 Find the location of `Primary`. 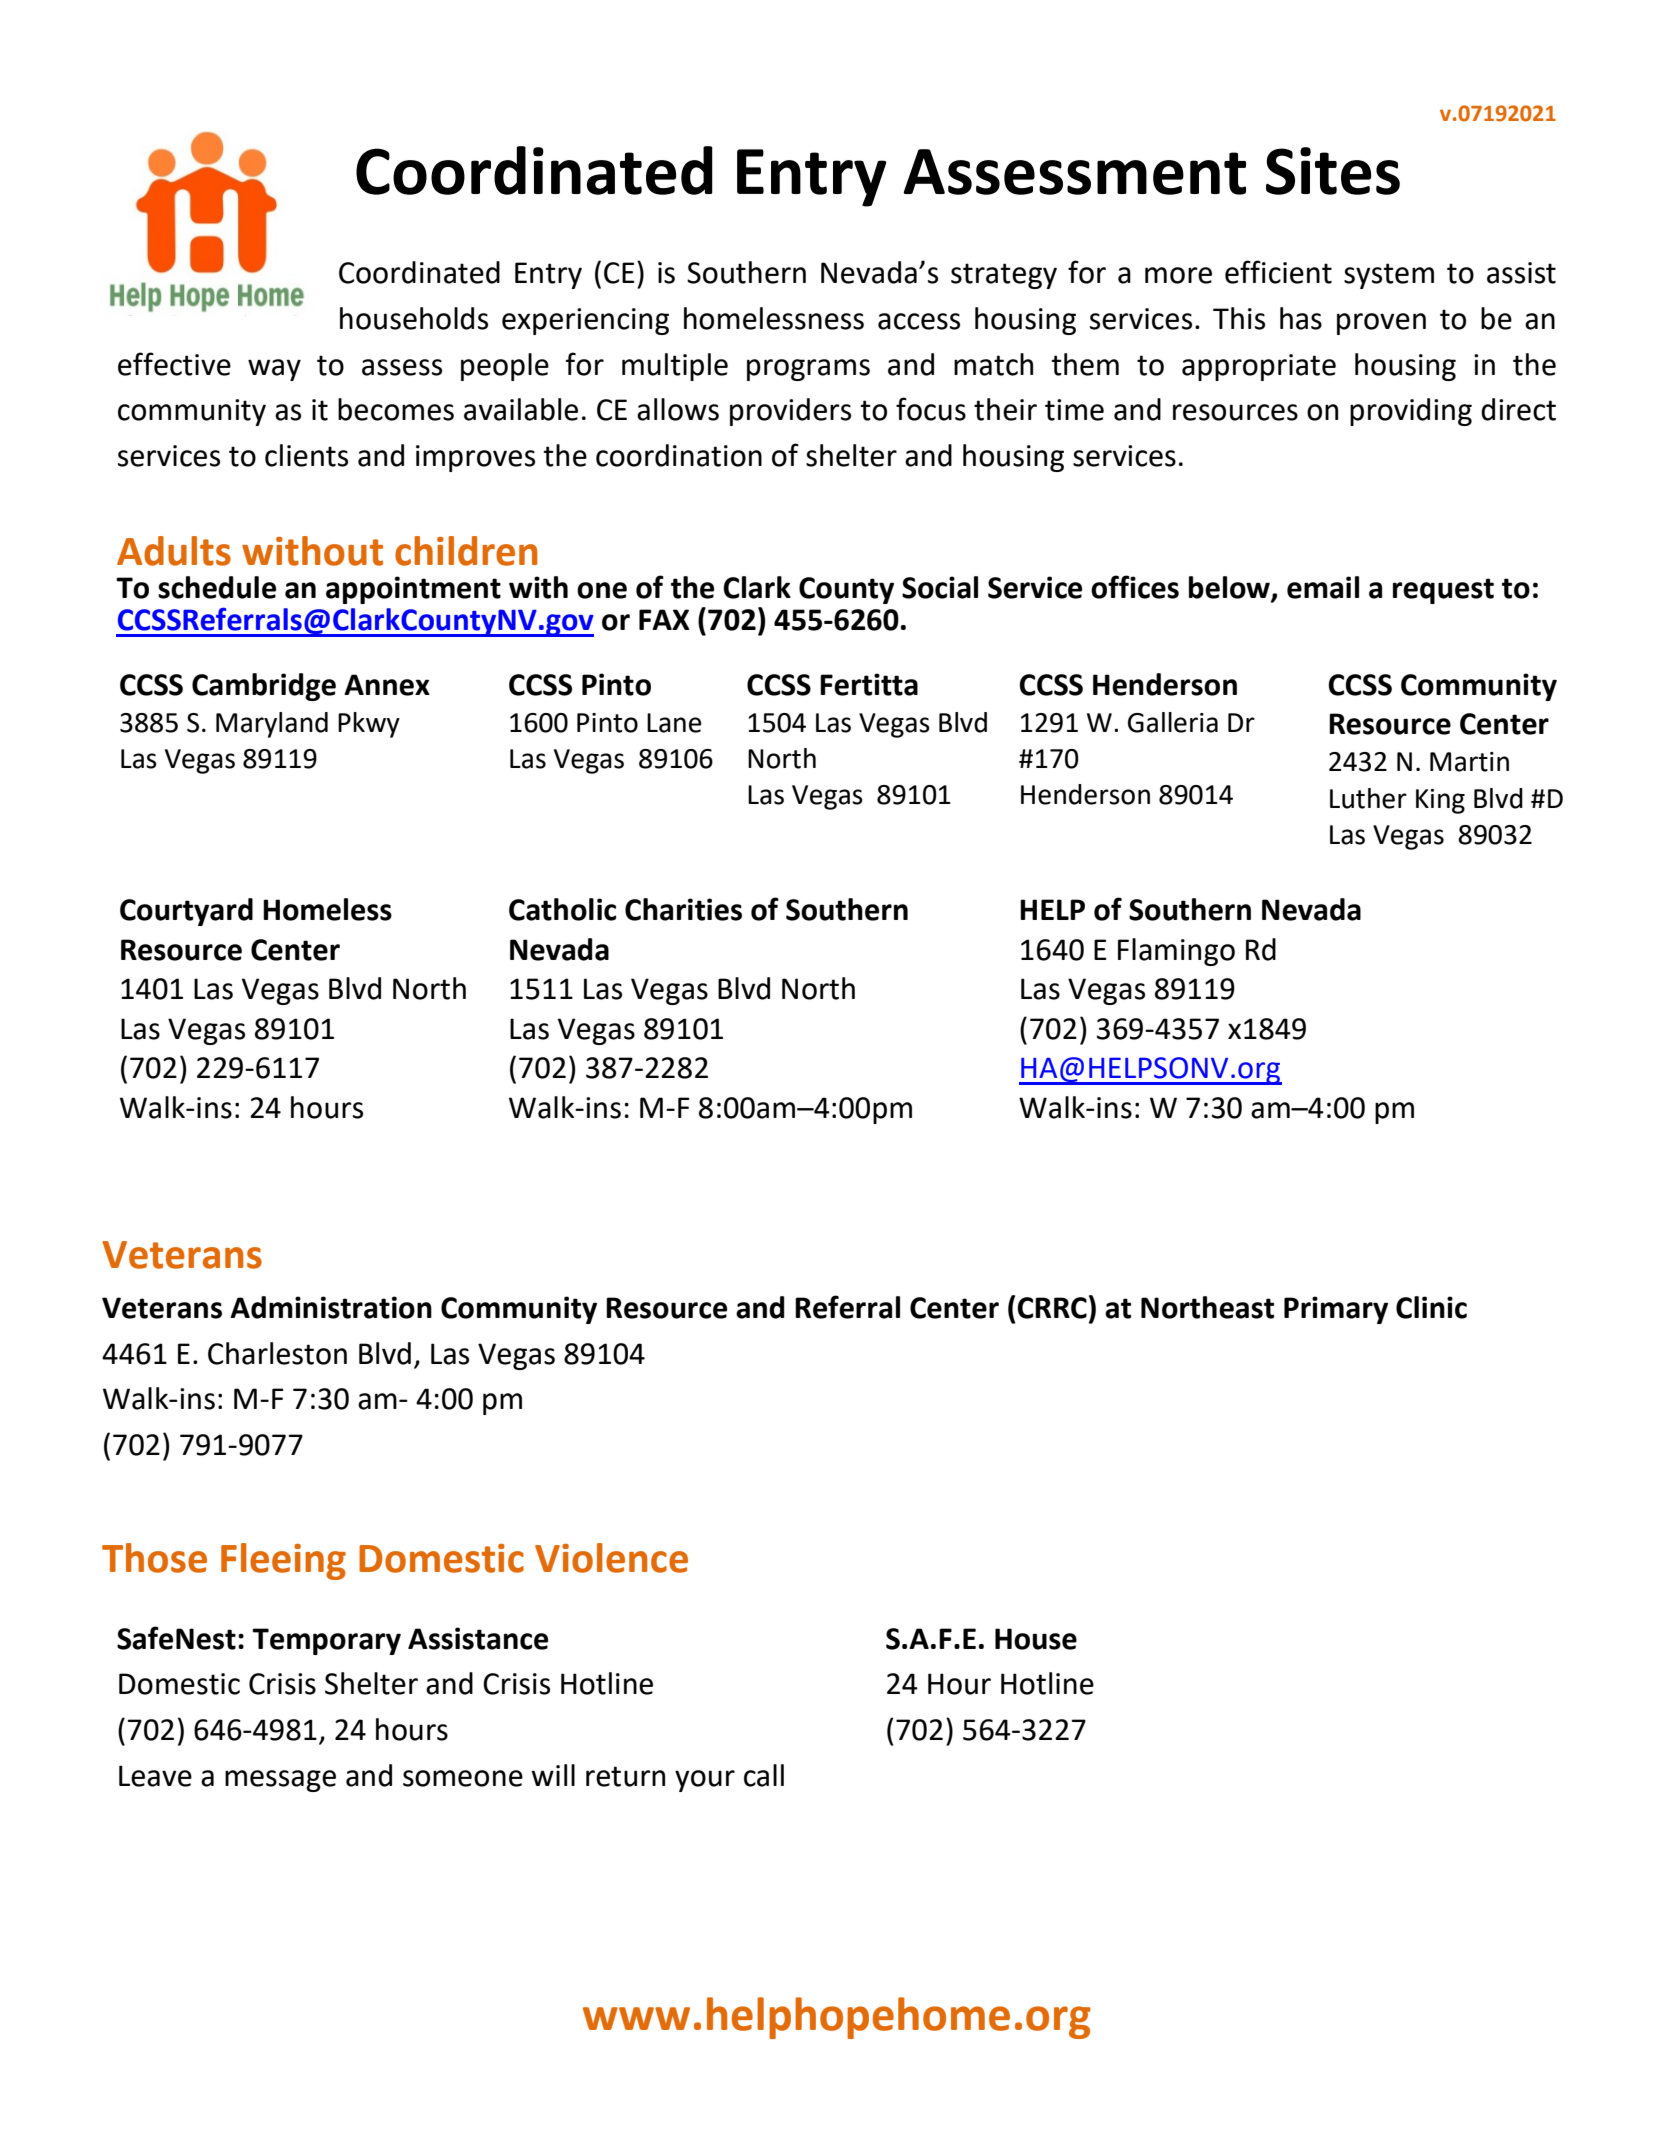

Primary is located at coordinates (1336, 1310).
